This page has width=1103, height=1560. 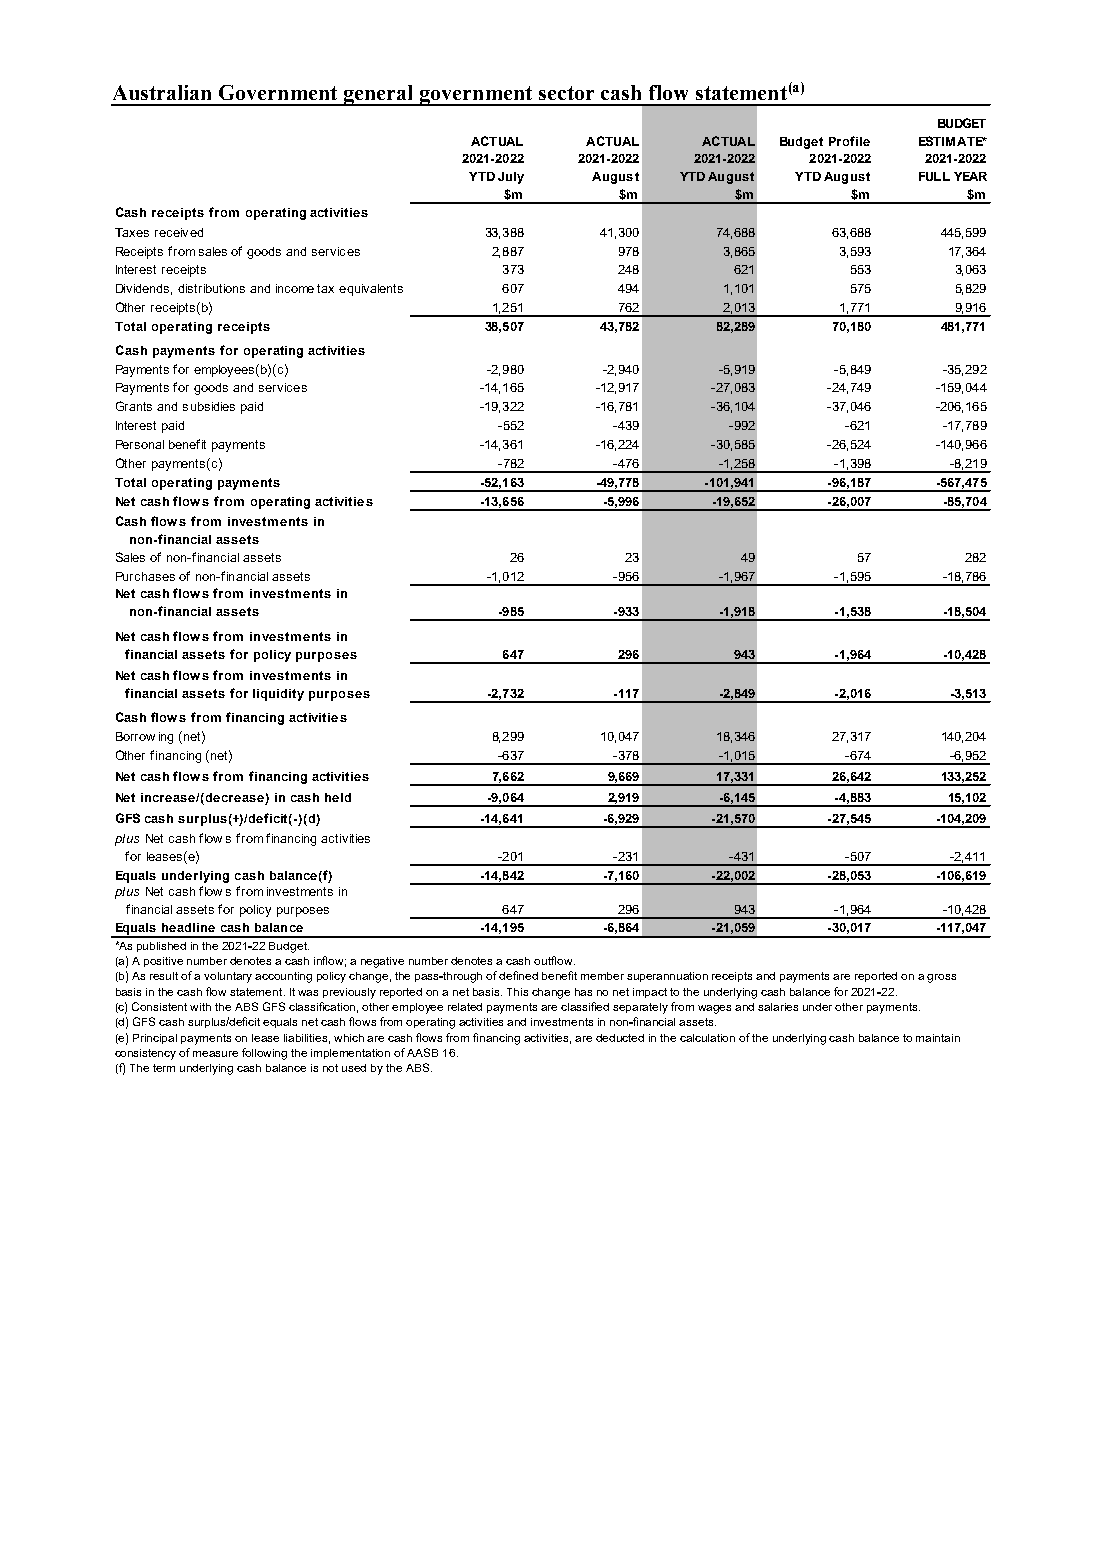 I want to click on maintain, so click(x=938, y=1038).
